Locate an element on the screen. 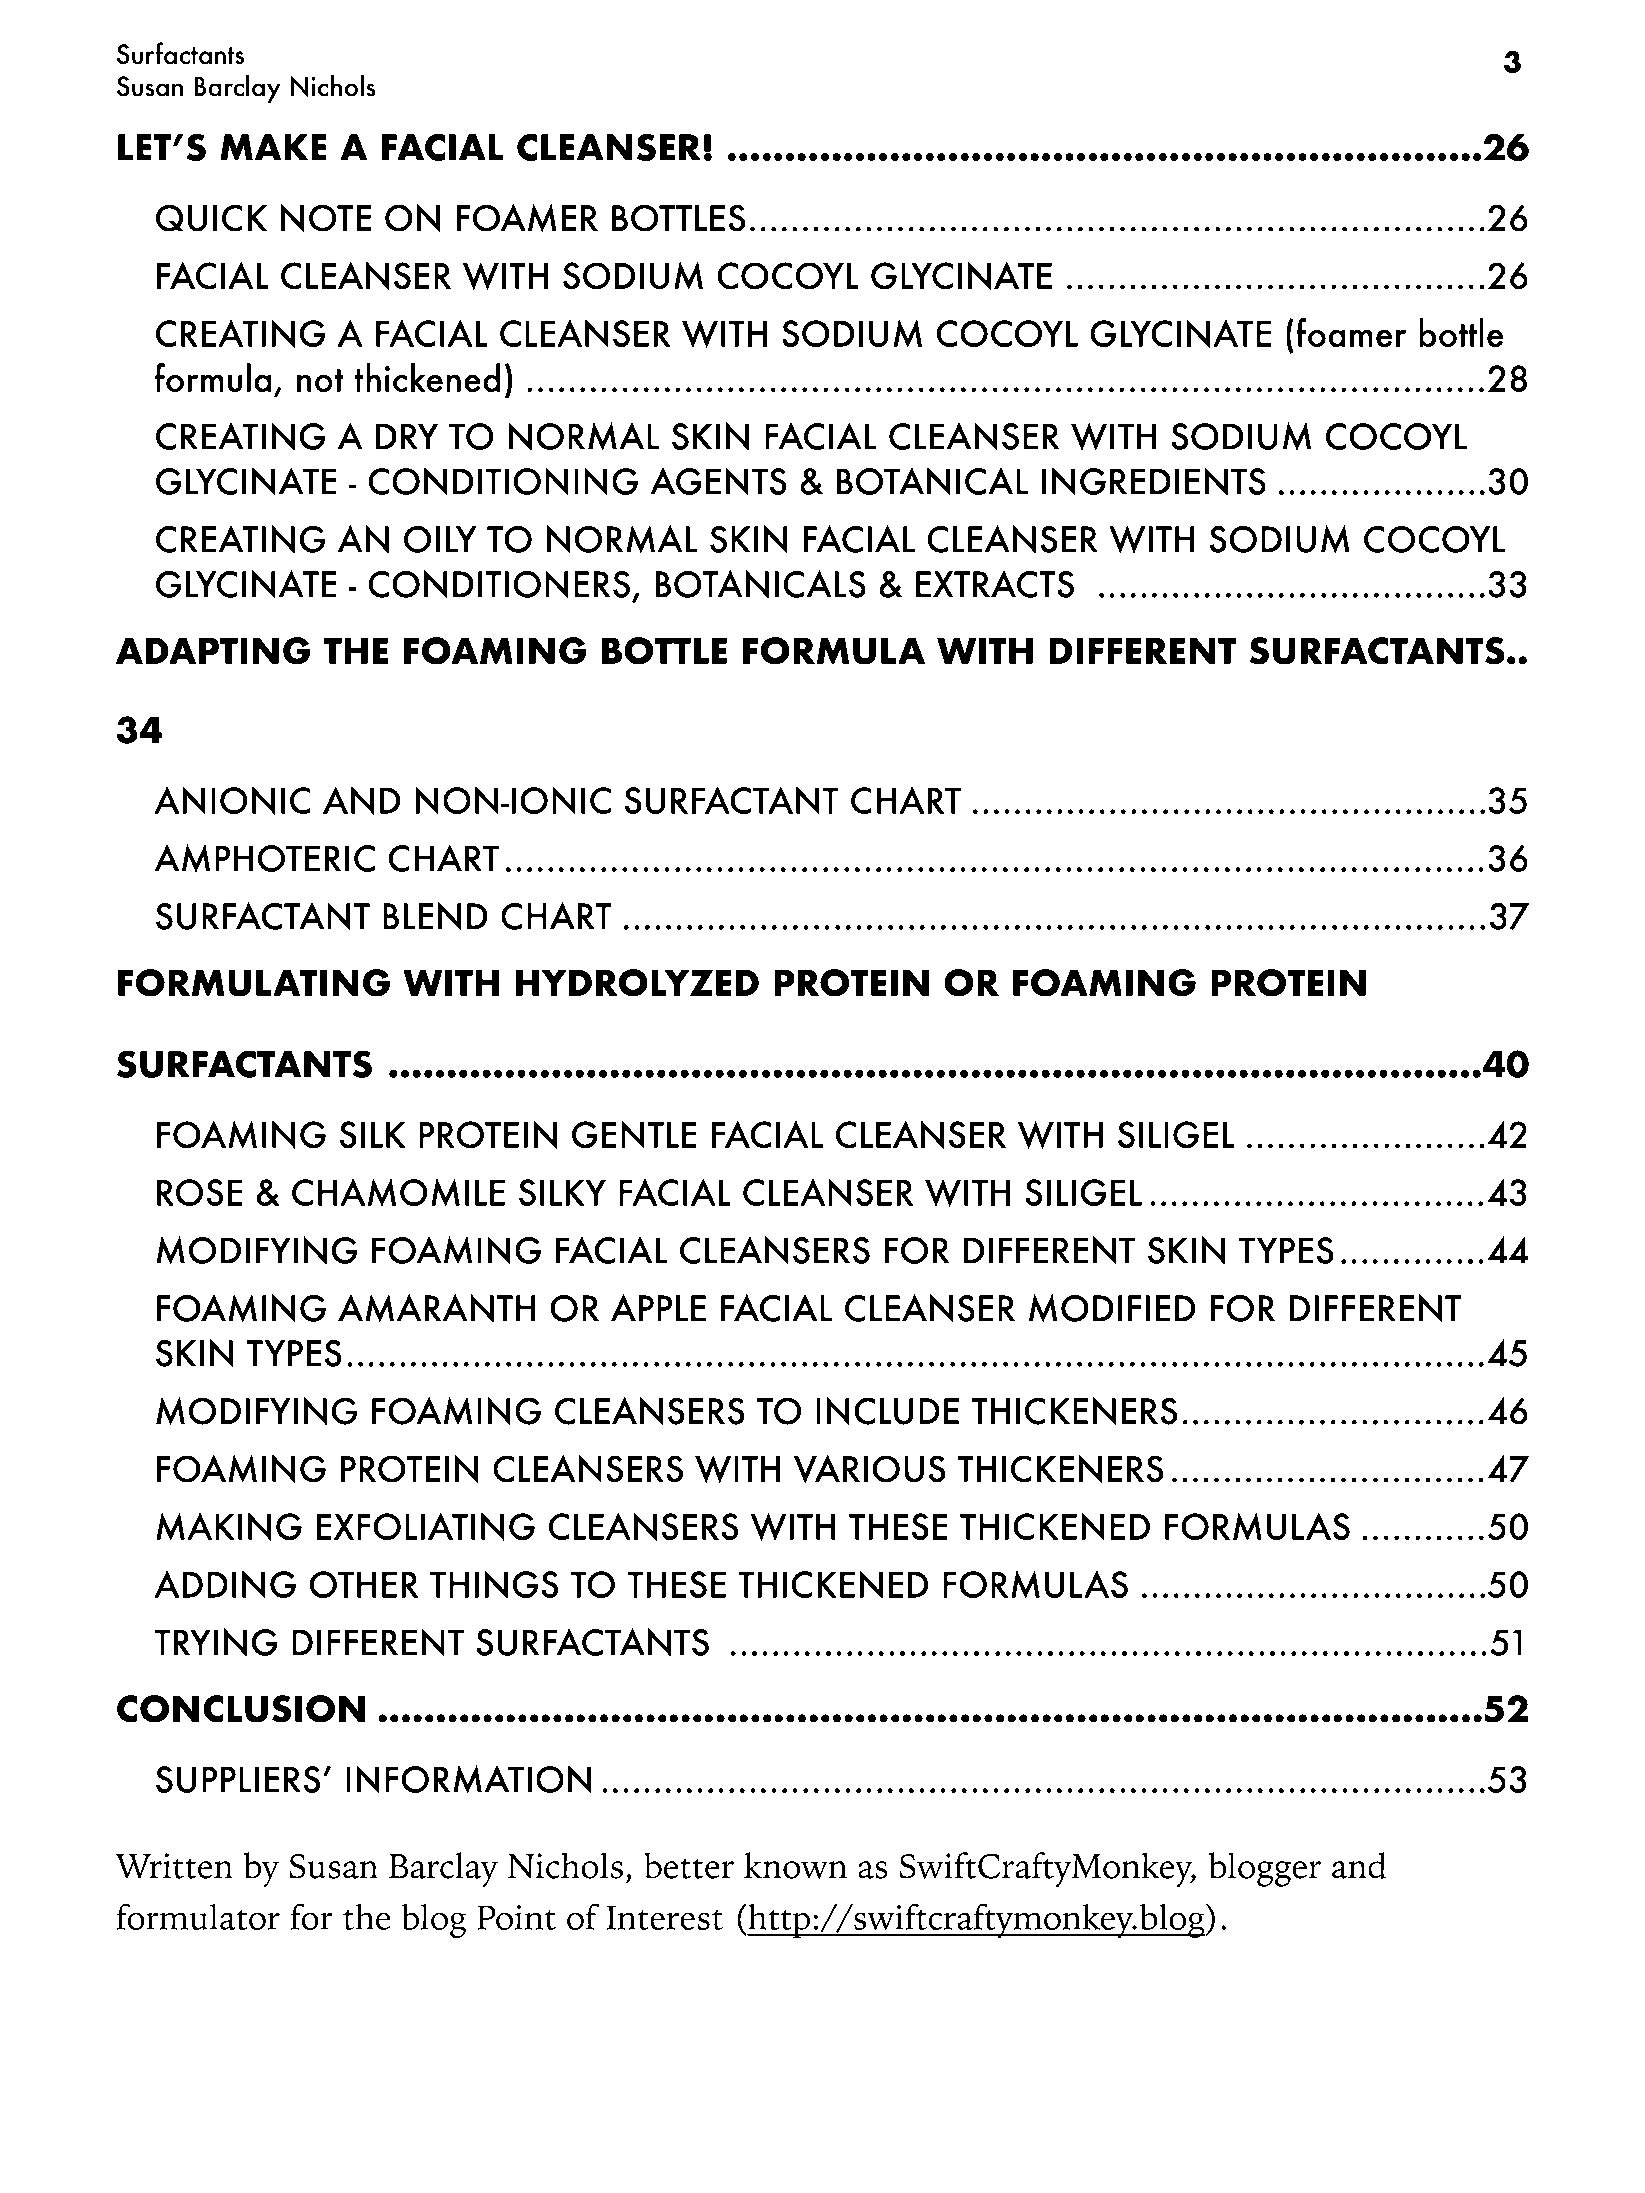 This screenshot has height=2193, width=1645. CONDITIONERS is located at coordinates (499, 584).
